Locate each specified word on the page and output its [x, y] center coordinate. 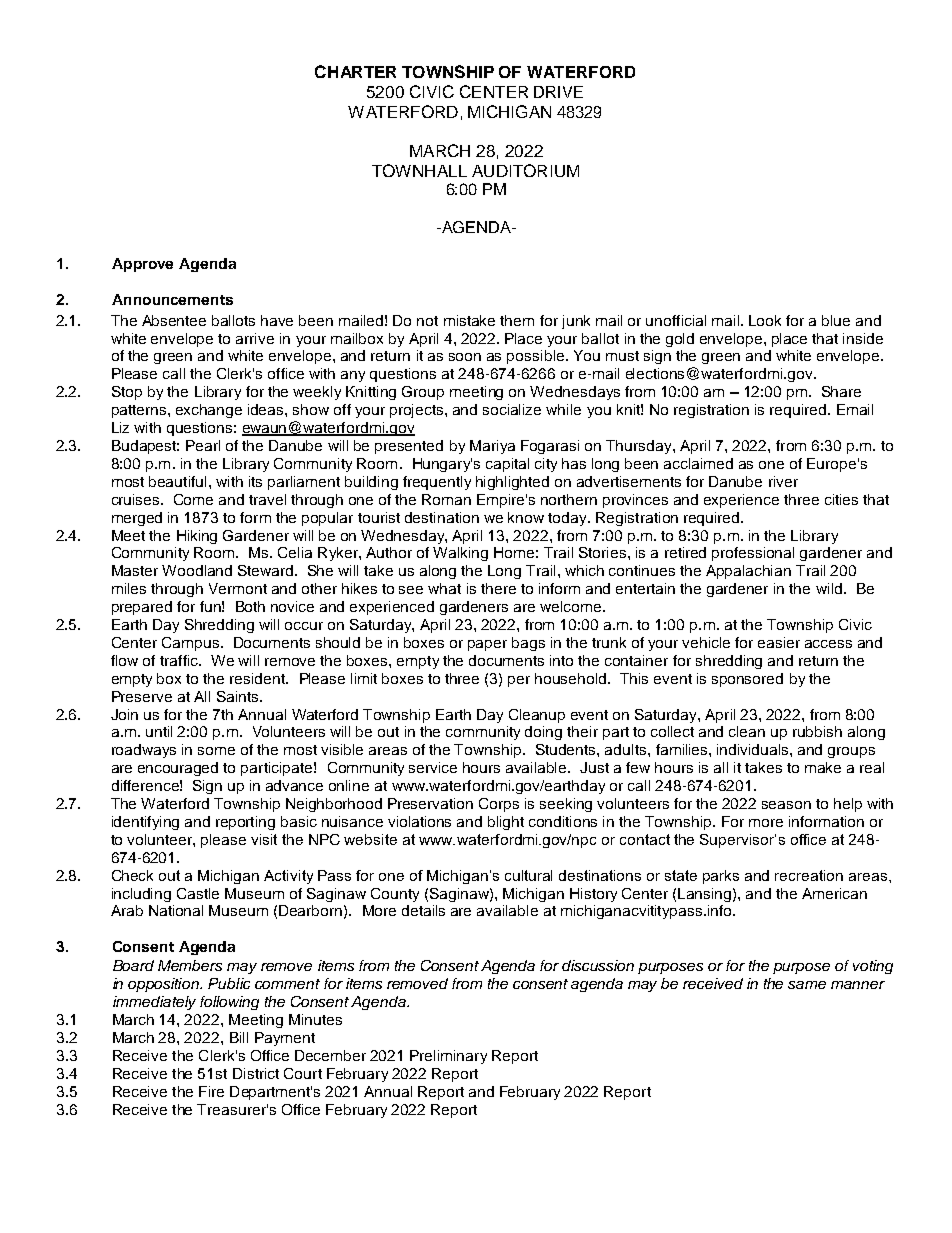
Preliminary [448, 1057]
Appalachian [748, 572]
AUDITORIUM [525, 170]
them [517, 320]
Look [765, 320]
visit [264, 839]
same [807, 985]
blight [506, 823]
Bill [239, 1037]
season [786, 805]
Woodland [197, 570]
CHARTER [355, 71]
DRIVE [558, 92]
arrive [255, 338]
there [498, 588]
